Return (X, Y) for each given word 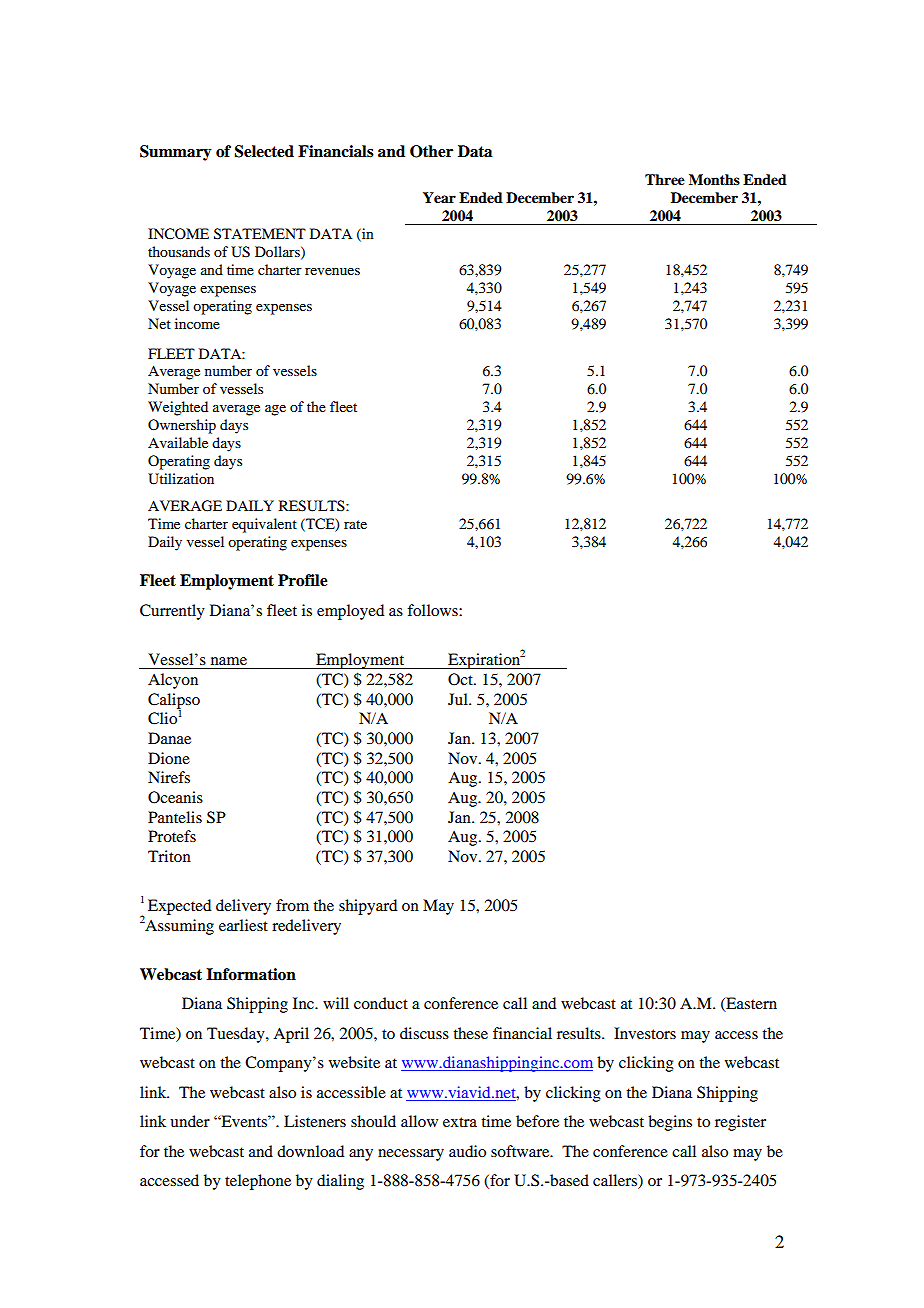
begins (670, 1123)
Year (439, 198)
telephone (258, 1182)
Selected (264, 151)
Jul (459, 699)
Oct (461, 679)
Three (665, 180)
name (229, 661)
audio (467, 1151)
